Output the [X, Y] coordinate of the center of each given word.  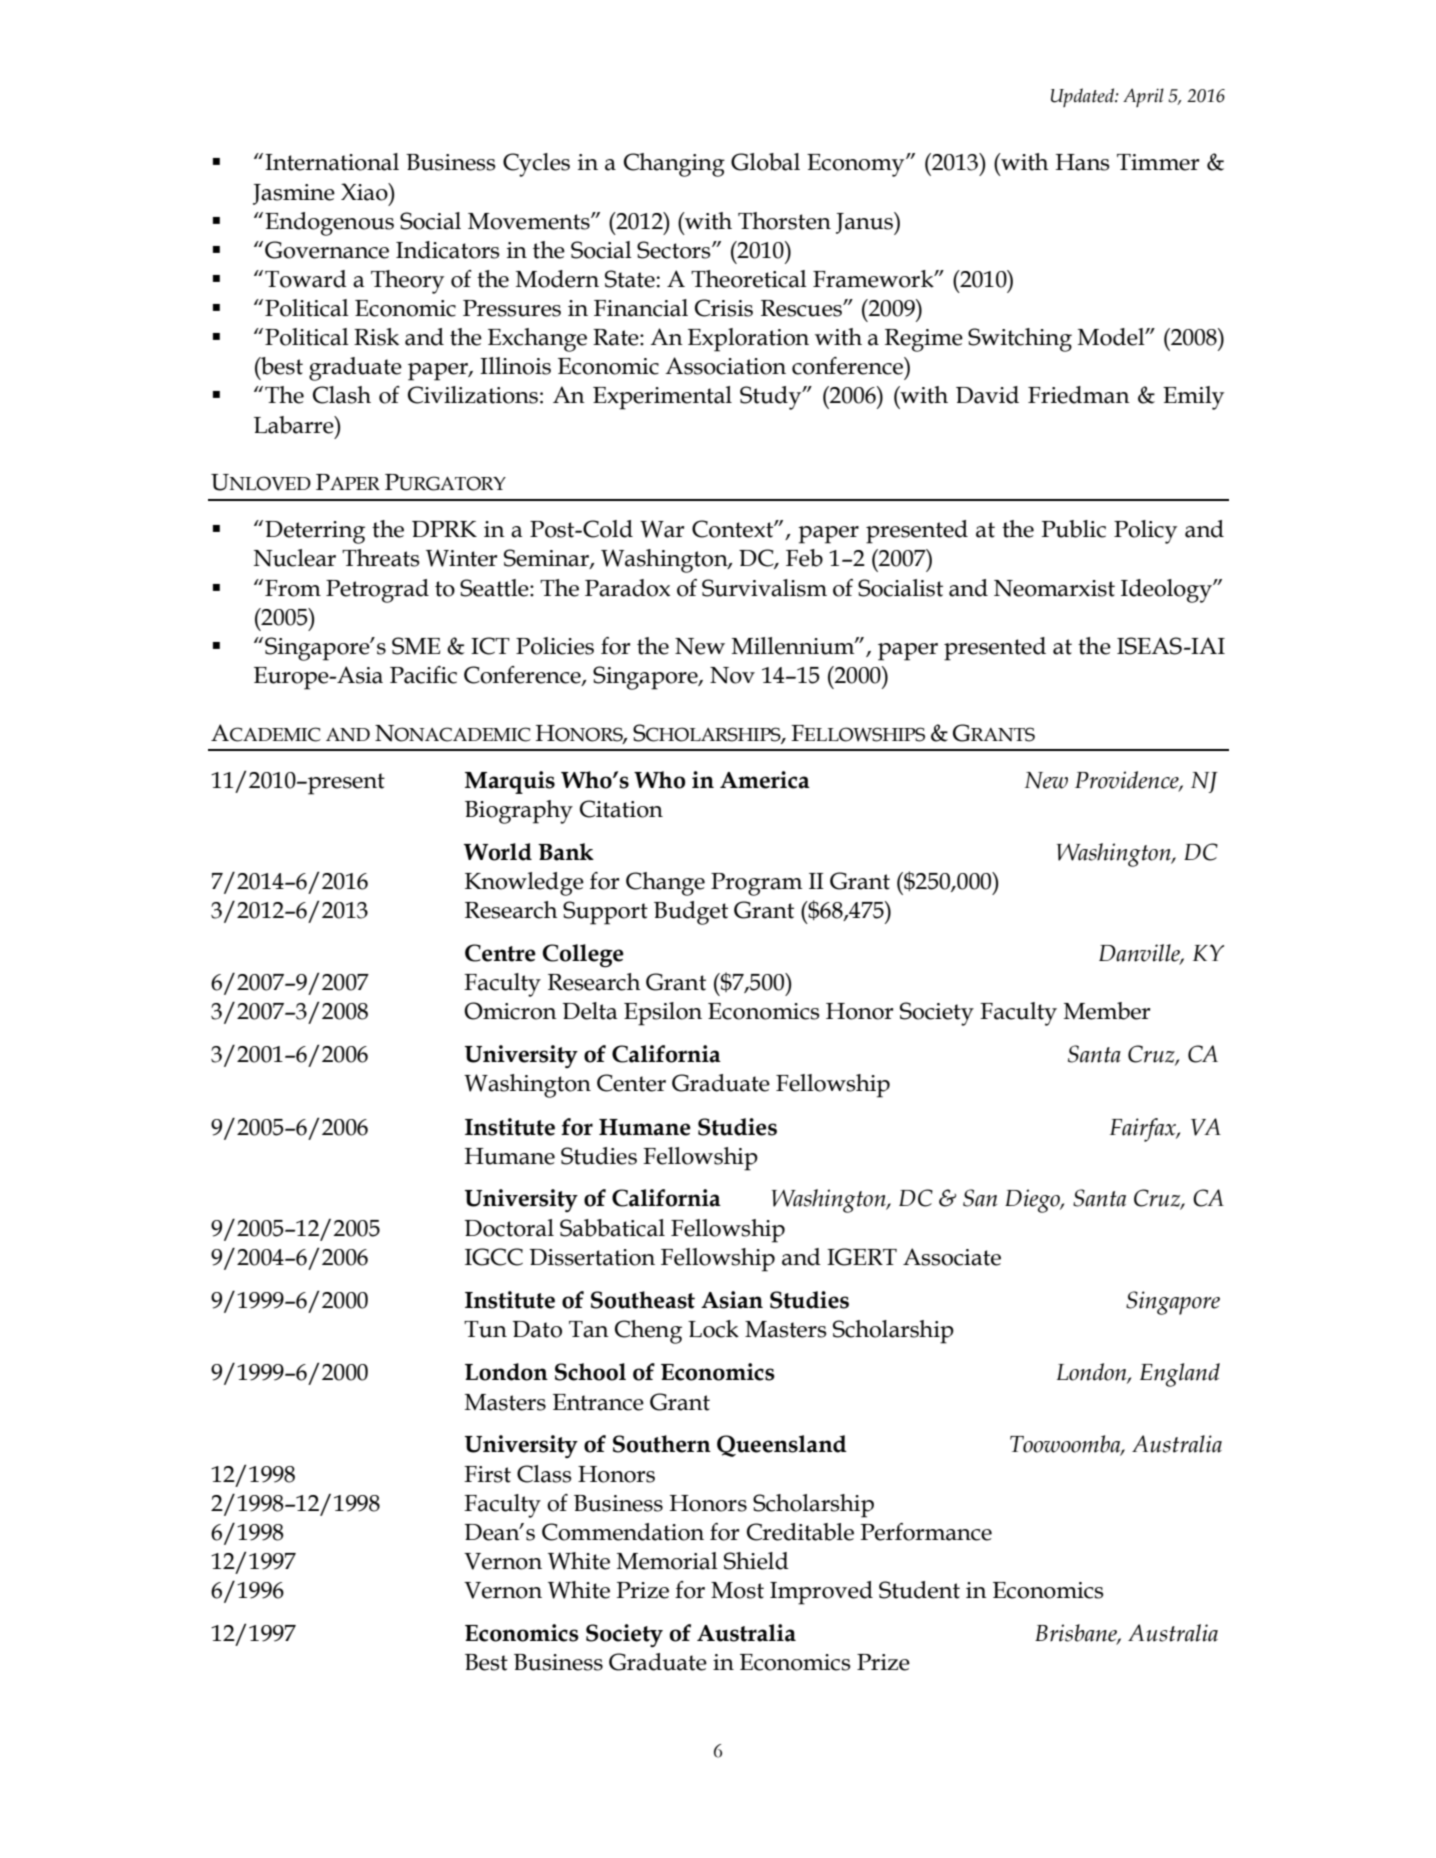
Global [765, 162]
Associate [952, 1257]
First [487, 1474]
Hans [1083, 162]
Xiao [365, 192]
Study [772, 398]
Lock [713, 1329]
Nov [732, 675]
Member [1107, 1011]
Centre [500, 953]
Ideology [1167, 591]
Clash [342, 395]
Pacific [423, 675]
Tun [485, 1329]
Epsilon [663, 1014]
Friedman [1079, 395]
